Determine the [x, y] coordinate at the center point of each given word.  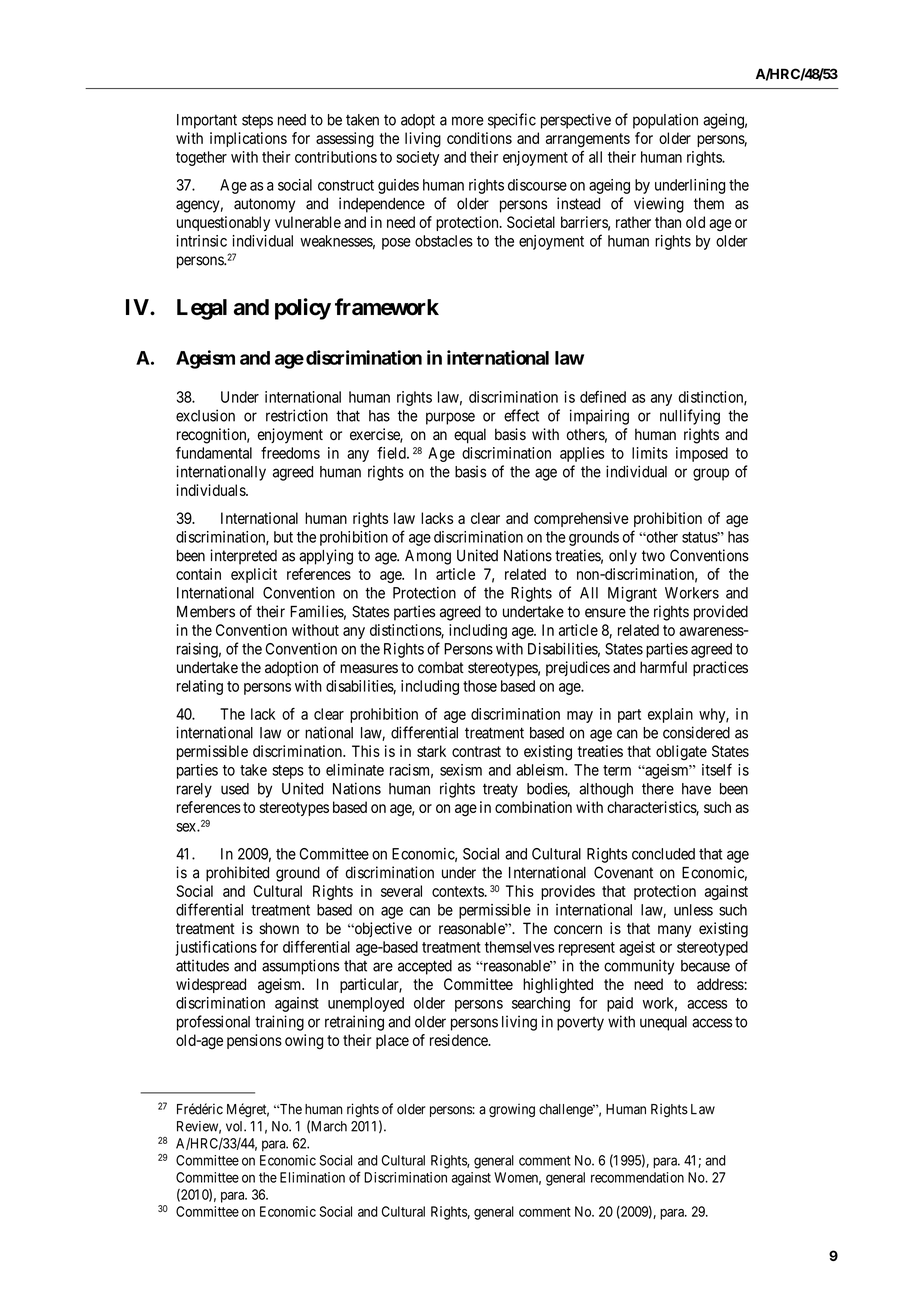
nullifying [690, 417]
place [392, 1041]
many [674, 931]
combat [441, 667]
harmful [663, 667]
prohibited [237, 874]
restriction [297, 415]
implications [248, 139]
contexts [458, 891]
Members [206, 612]
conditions [479, 138]
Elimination [312, 1177]
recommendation [637, 1177]
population [665, 121]
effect [521, 415]
